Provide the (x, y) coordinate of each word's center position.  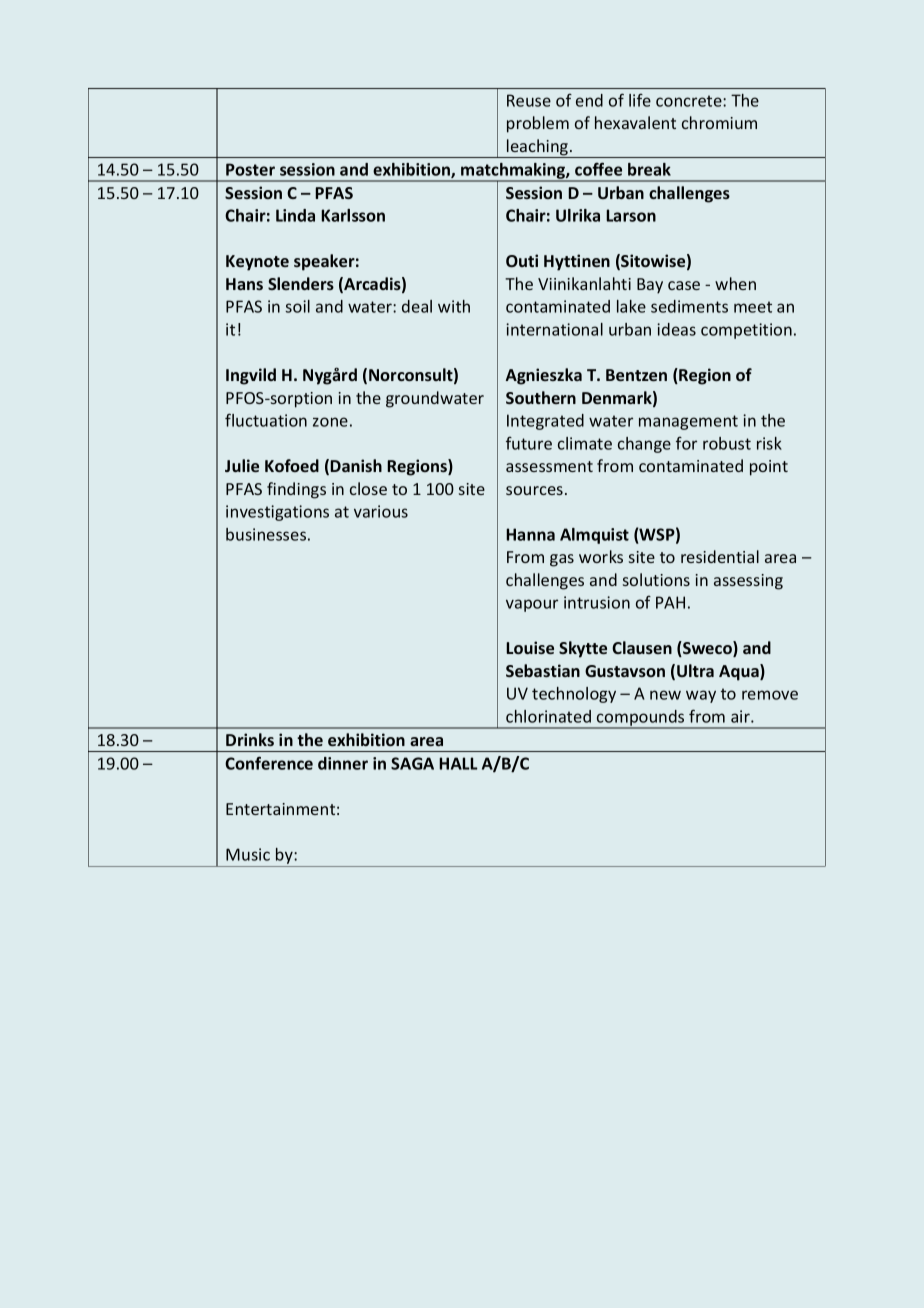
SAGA (412, 763)
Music (248, 854)
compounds (641, 719)
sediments (689, 306)
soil (297, 306)
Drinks (250, 739)
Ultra (695, 670)
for (686, 443)
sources (534, 490)
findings (296, 490)
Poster (250, 169)
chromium (719, 122)
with (454, 306)
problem (538, 124)
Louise (530, 647)
